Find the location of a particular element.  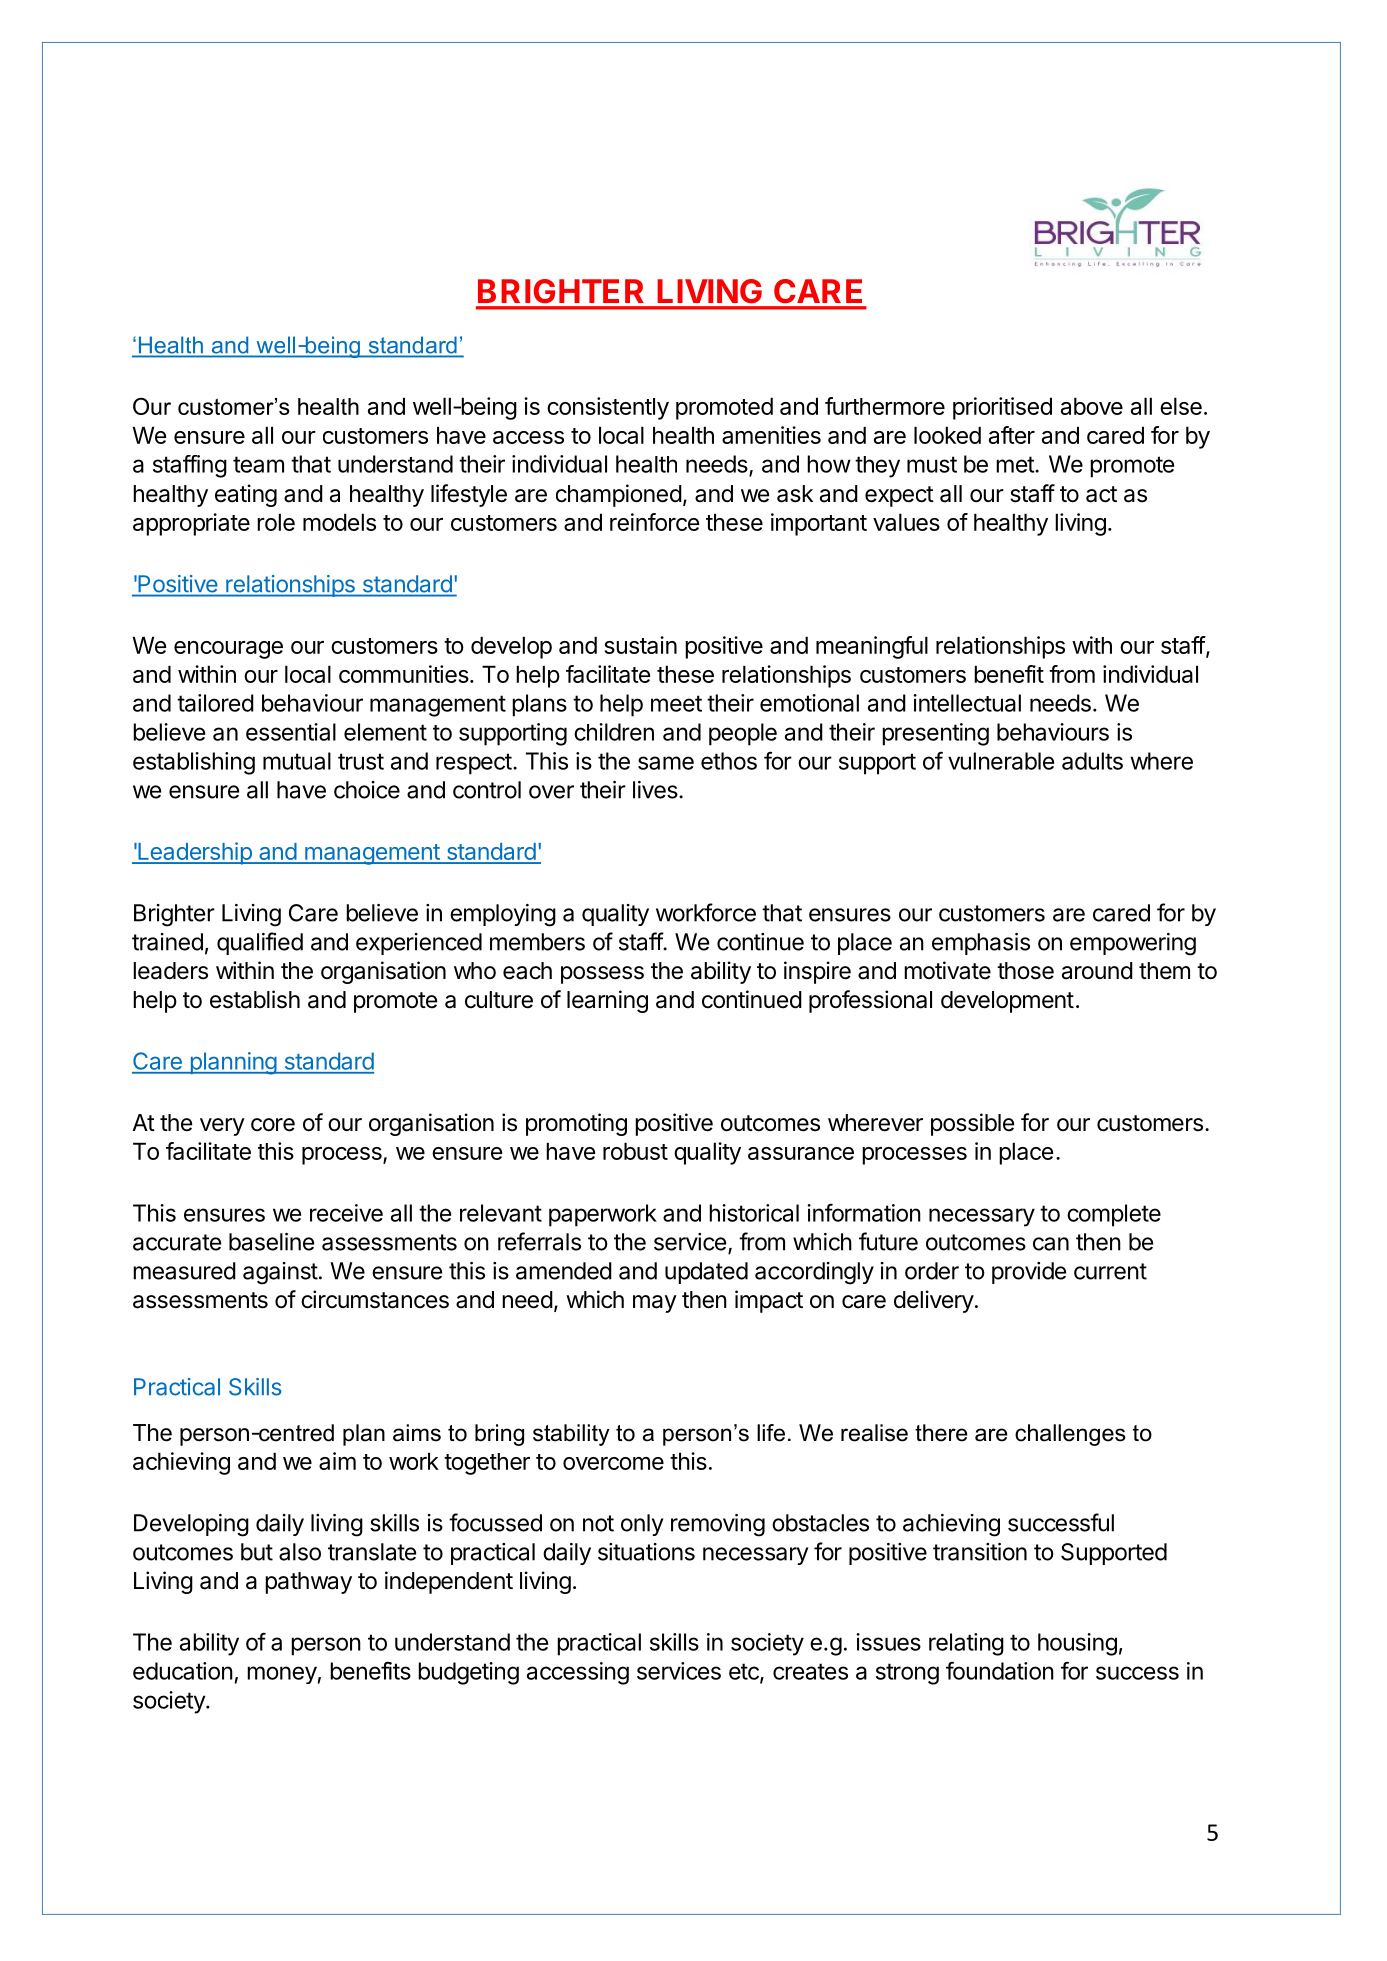

money is located at coordinates (282, 1675).
